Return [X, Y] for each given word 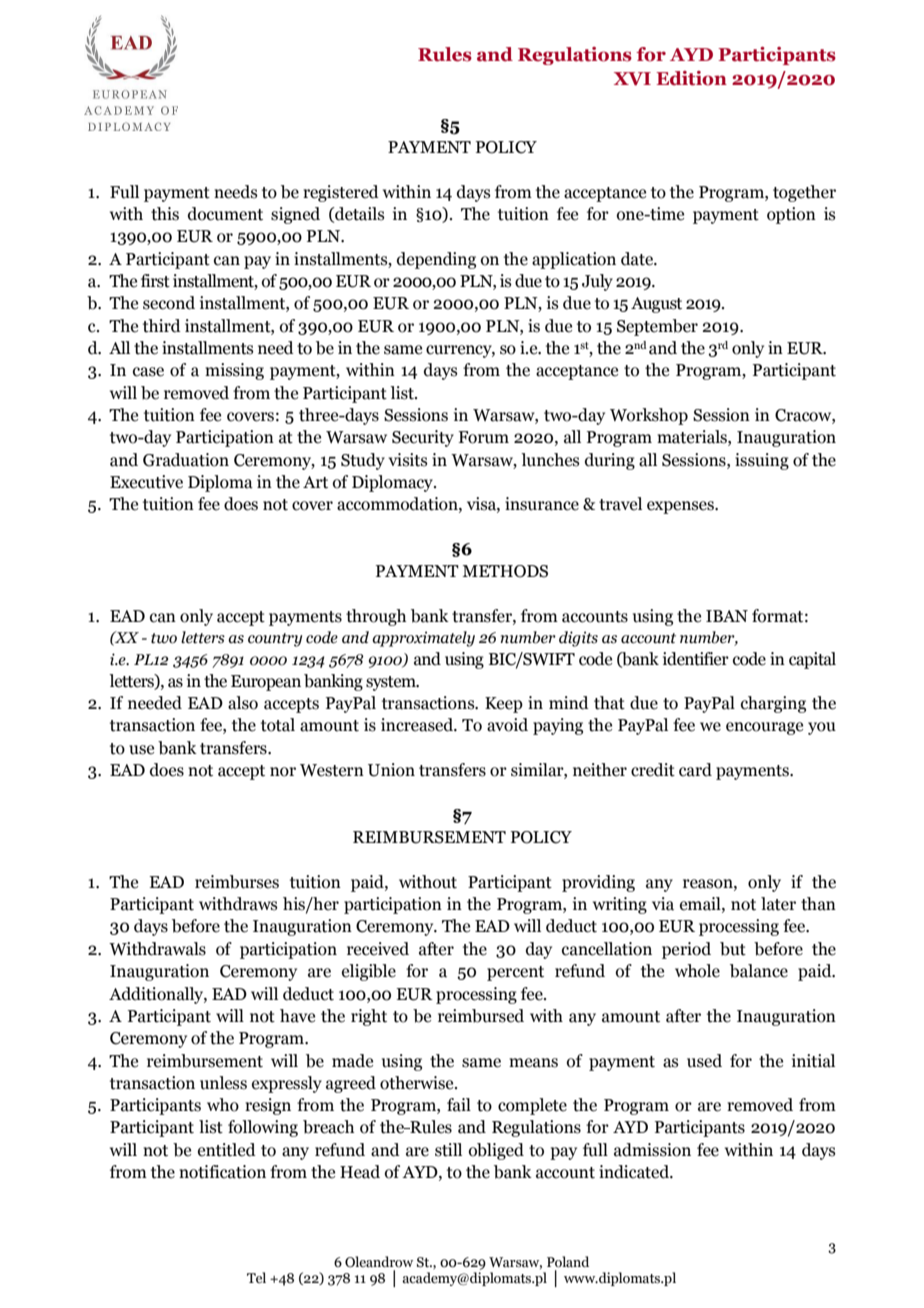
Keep [504, 705]
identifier [696, 659]
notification [222, 1172]
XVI [632, 79]
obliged [496, 1151]
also [243, 703]
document [225, 214]
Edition [691, 78]
